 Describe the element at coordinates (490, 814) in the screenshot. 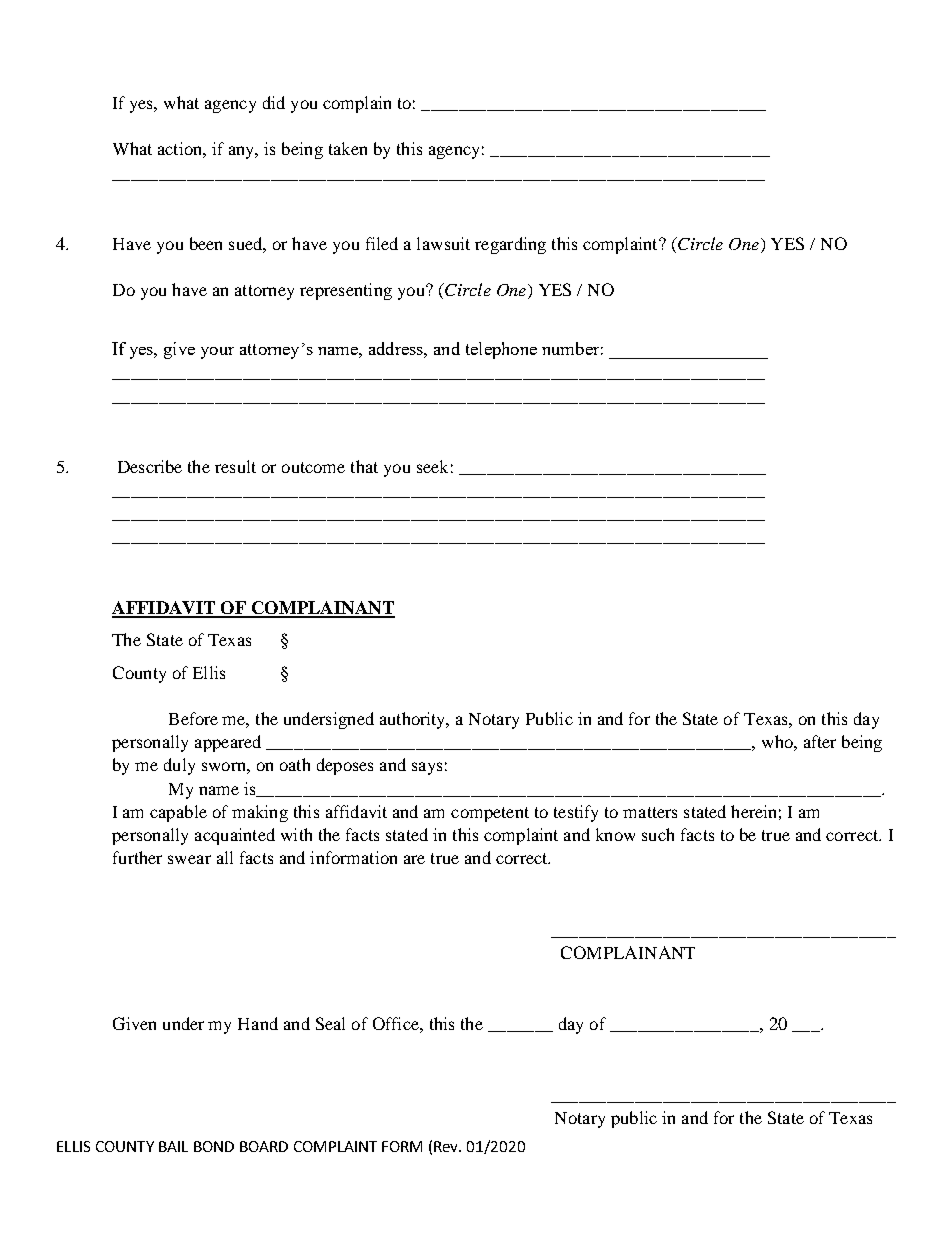

I see `competent` at that location.
